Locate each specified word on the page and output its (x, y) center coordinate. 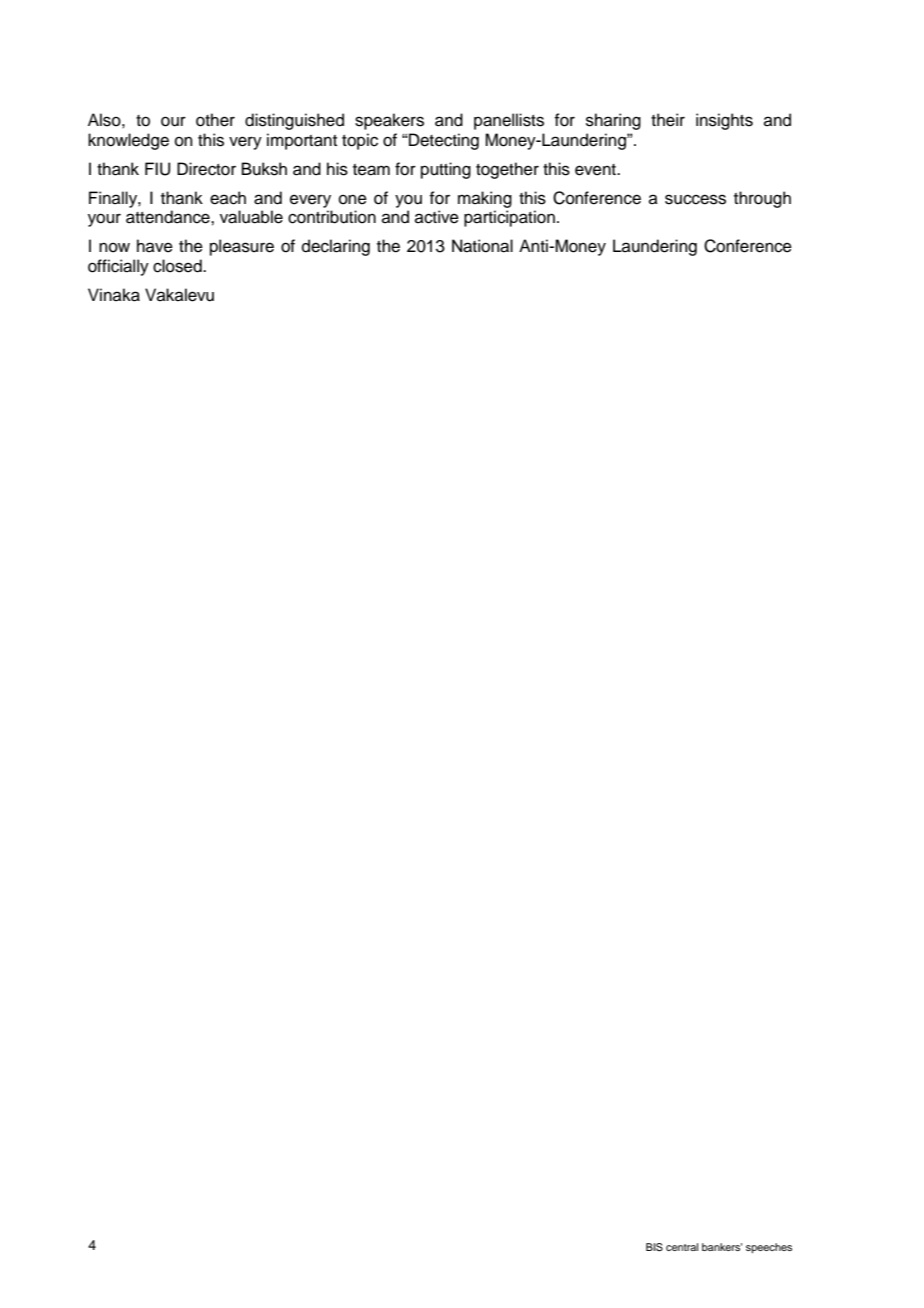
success (695, 199)
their (668, 120)
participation (509, 218)
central (682, 1247)
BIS (654, 1247)
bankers (722, 1247)
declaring (336, 247)
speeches (769, 1248)
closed (178, 266)
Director (206, 169)
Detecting (443, 141)
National (482, 246)
